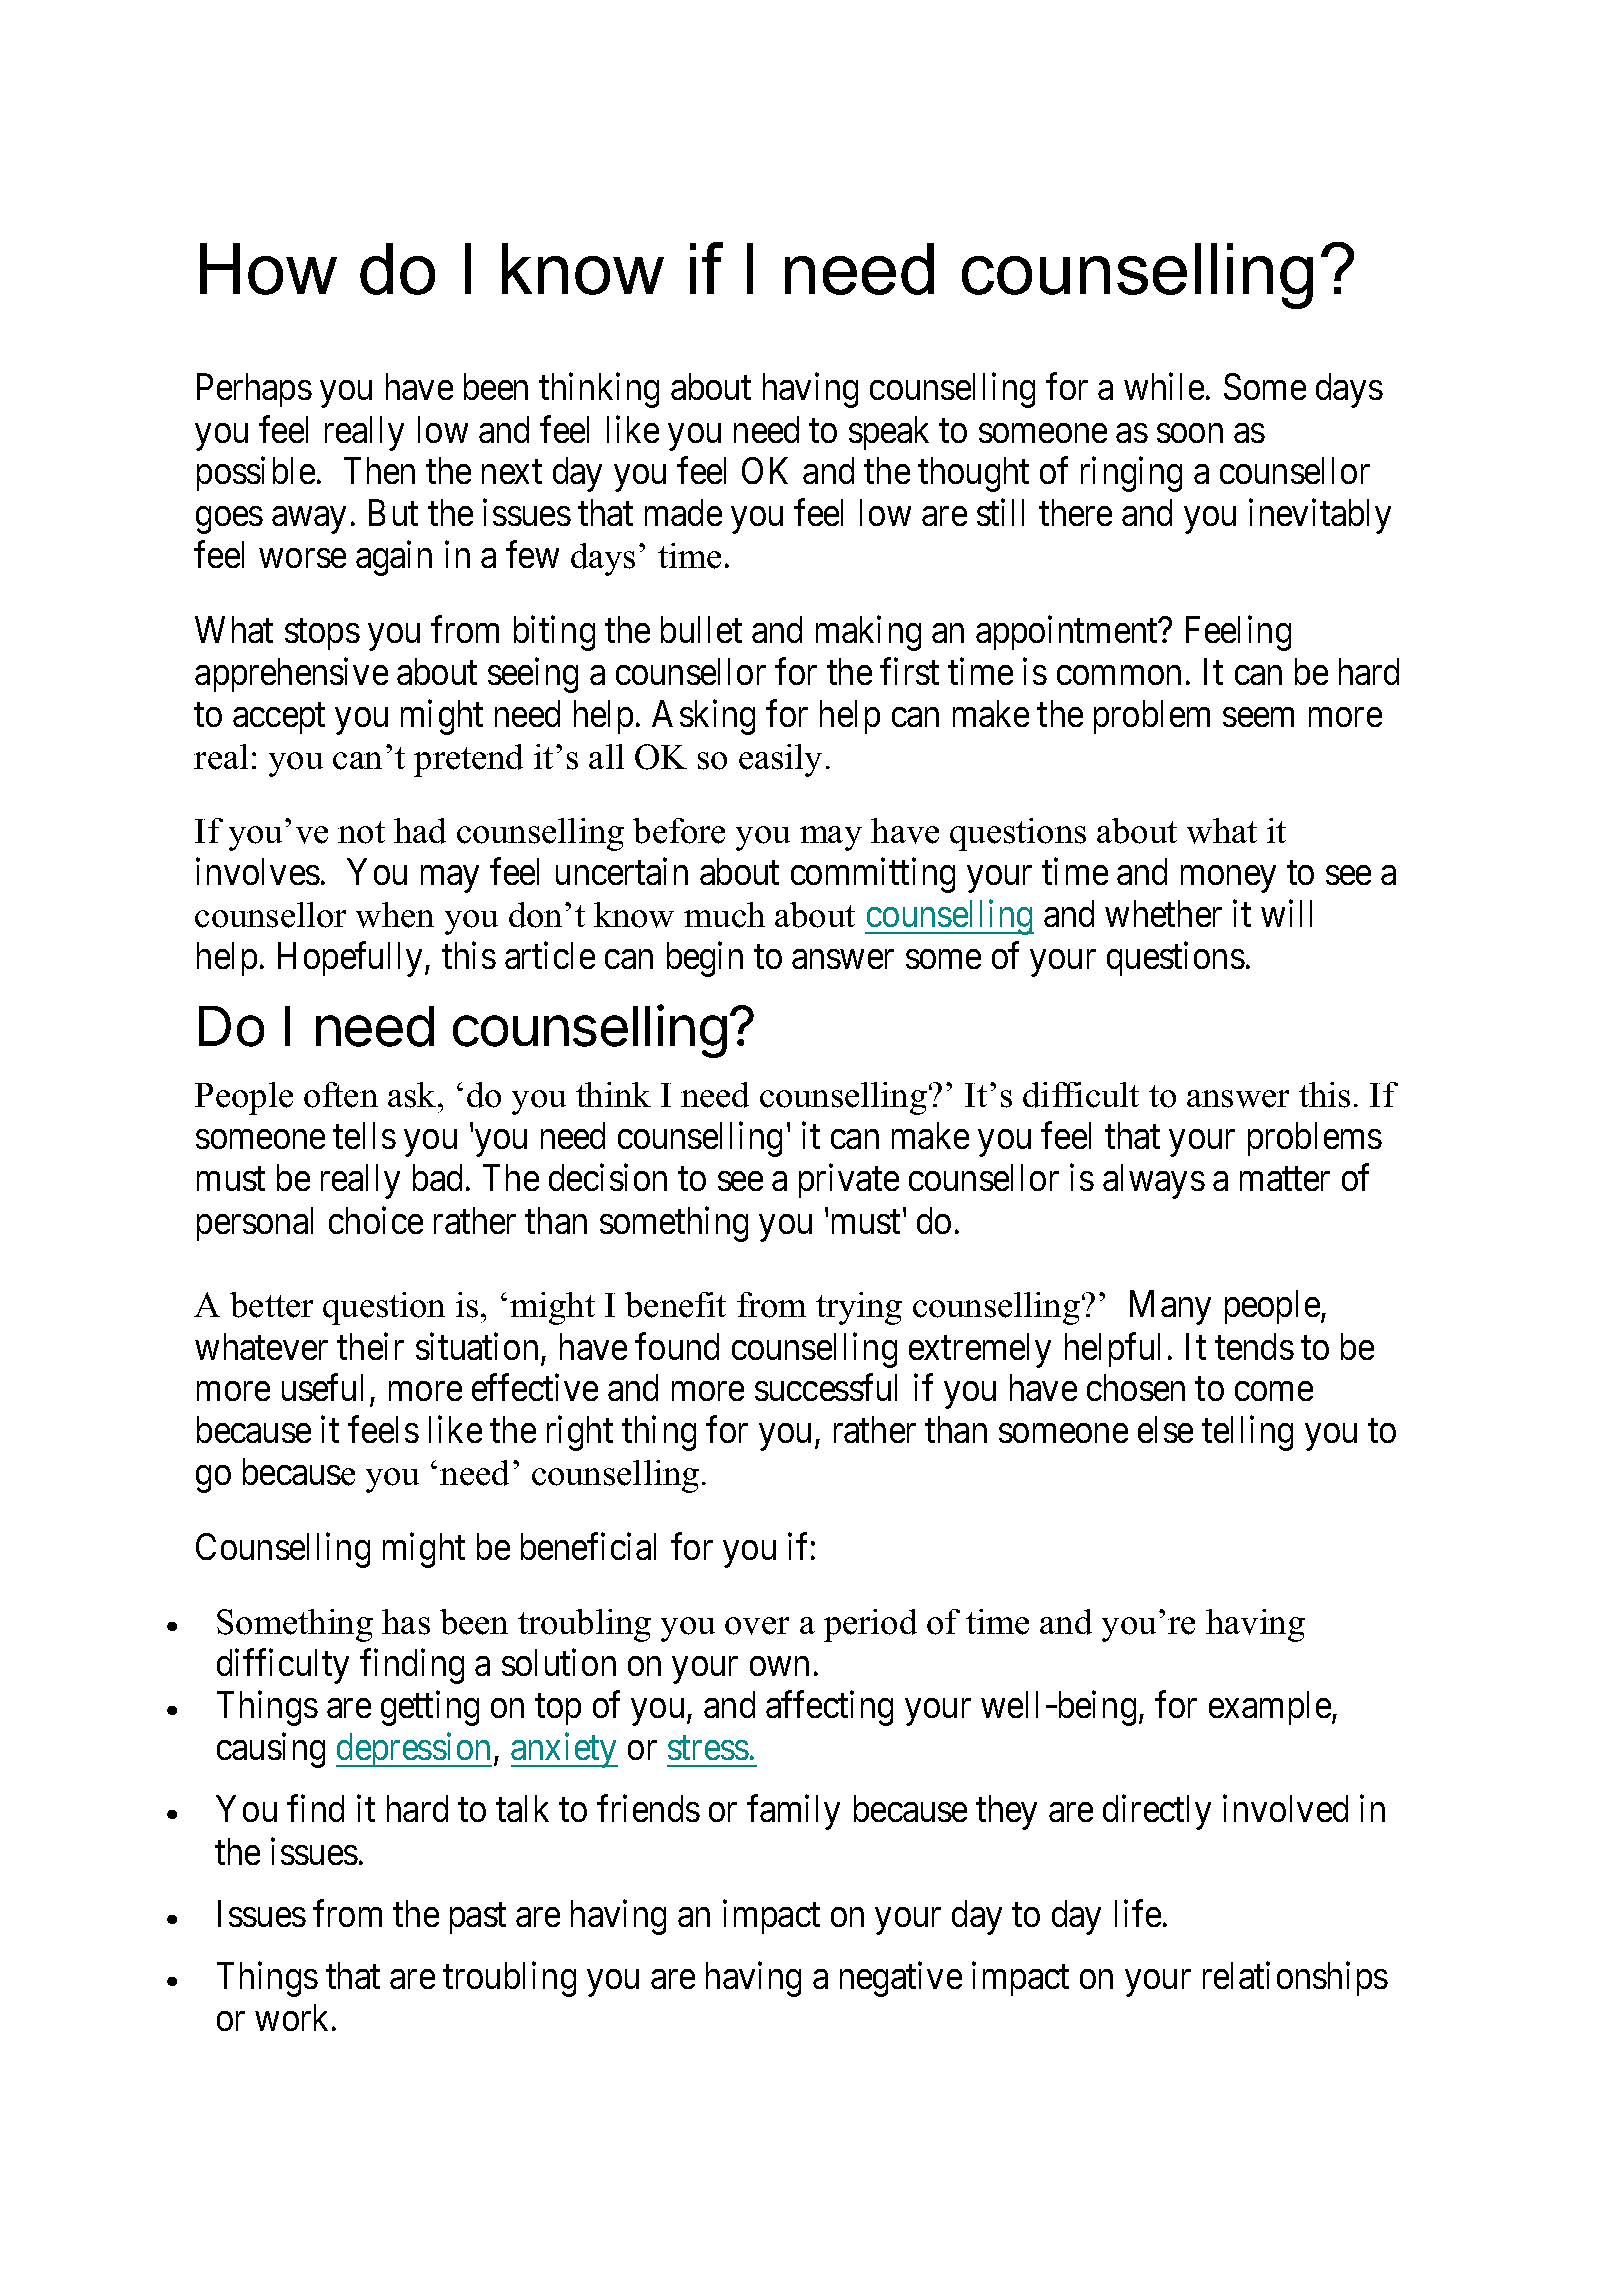 The height and width of the page is (2277, 1610). What do you see at coordinates (757, 1626) in the page?
I see `over` at bounding box center [757, 1626].
